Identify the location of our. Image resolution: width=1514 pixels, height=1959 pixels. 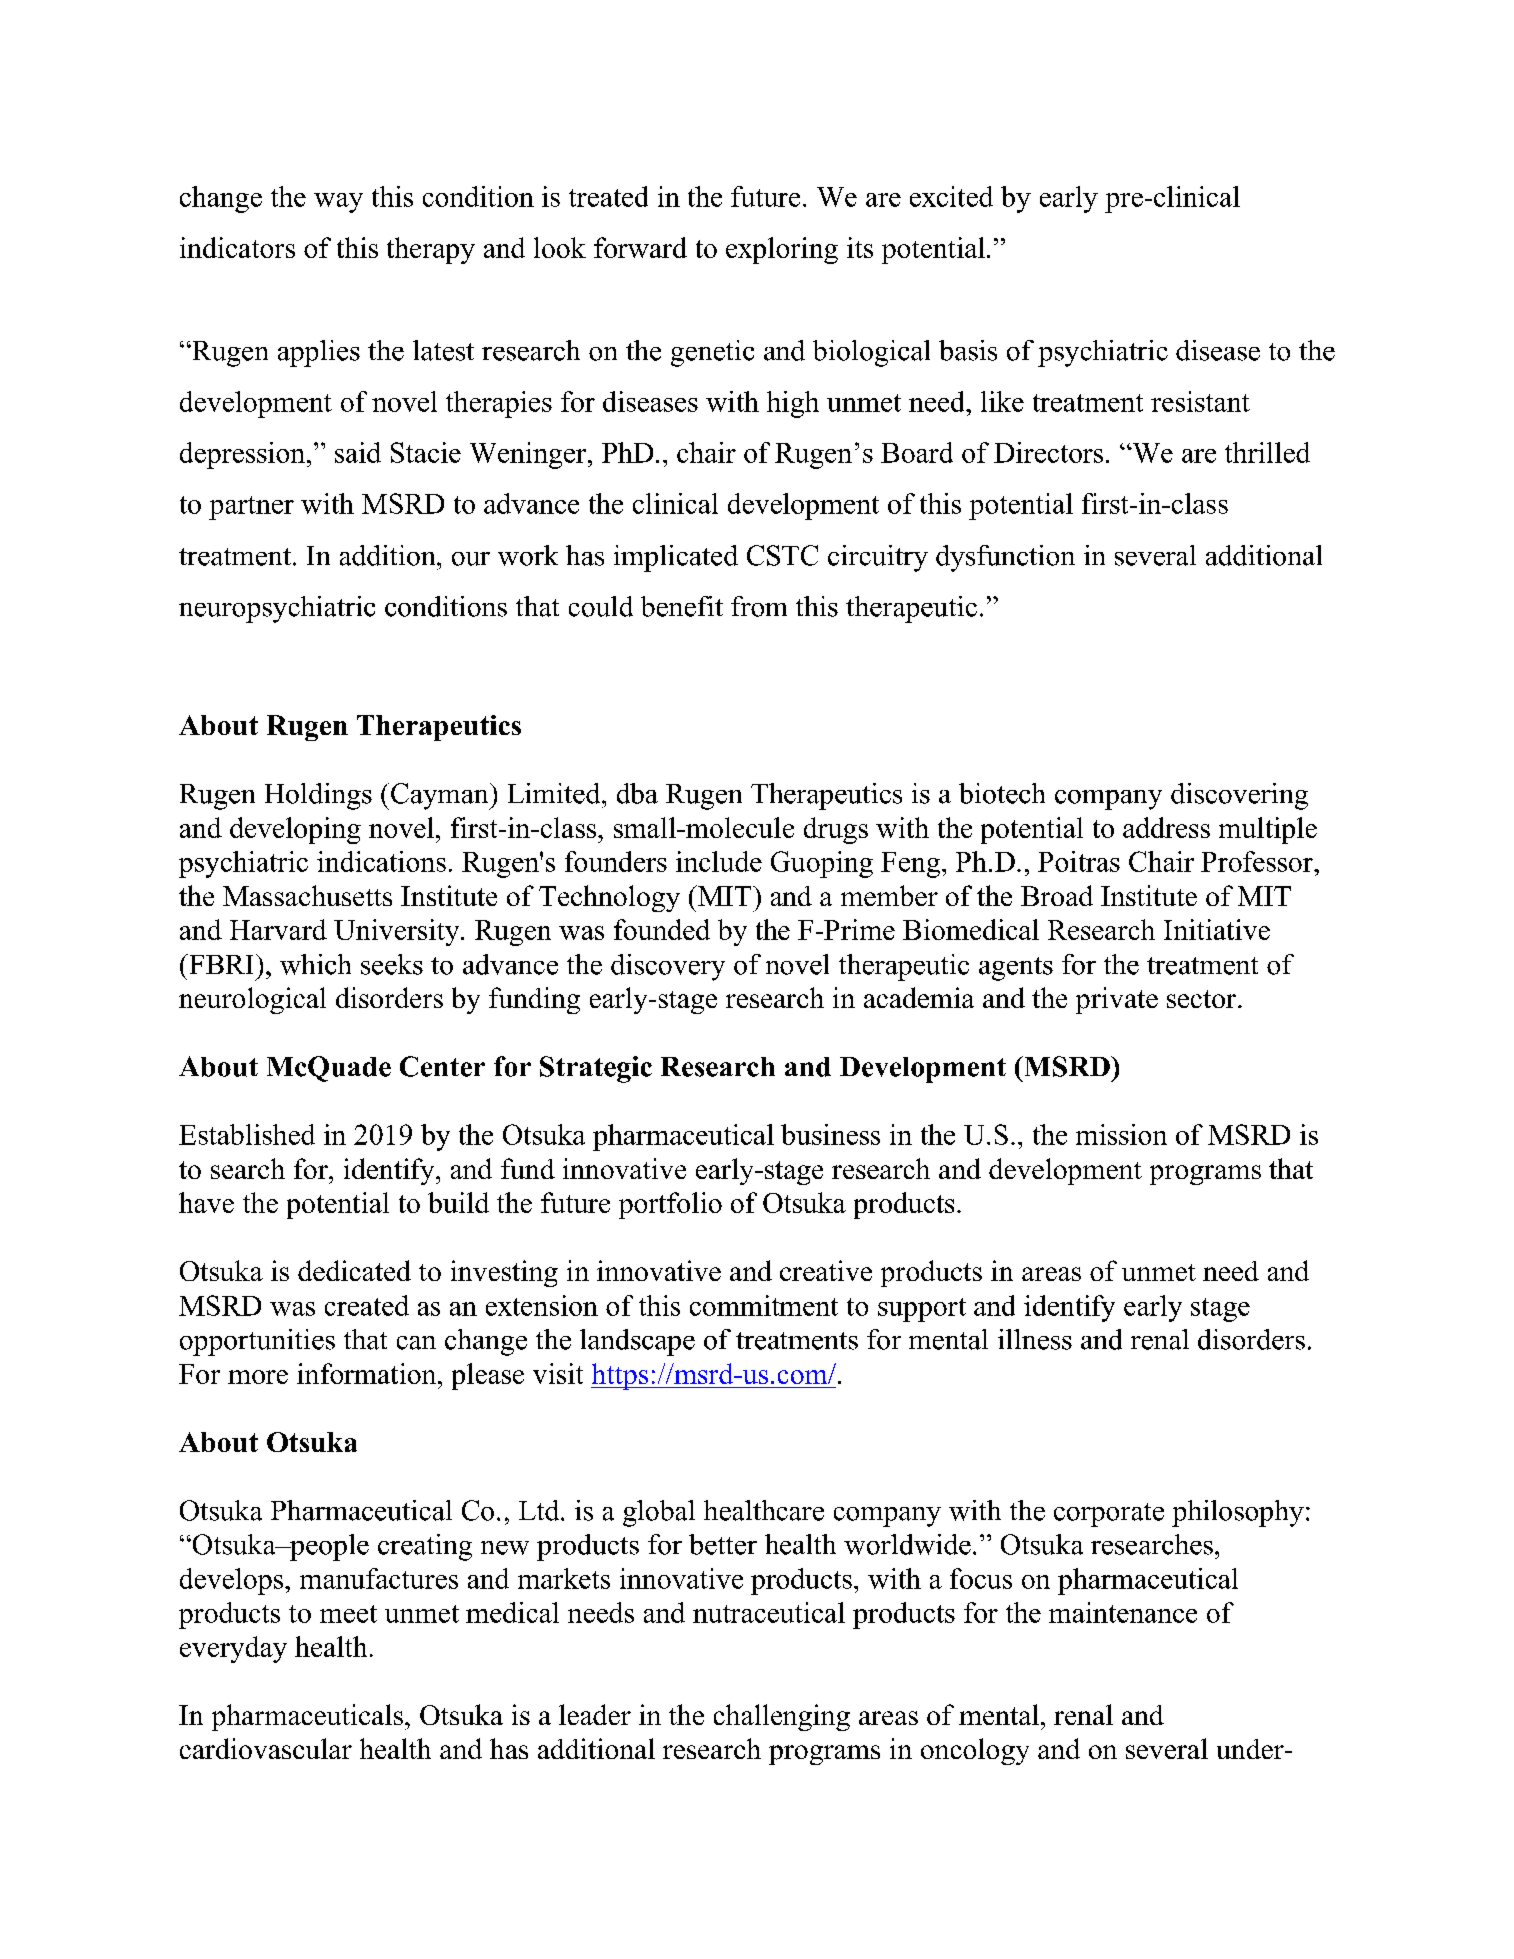
(471, 559).
